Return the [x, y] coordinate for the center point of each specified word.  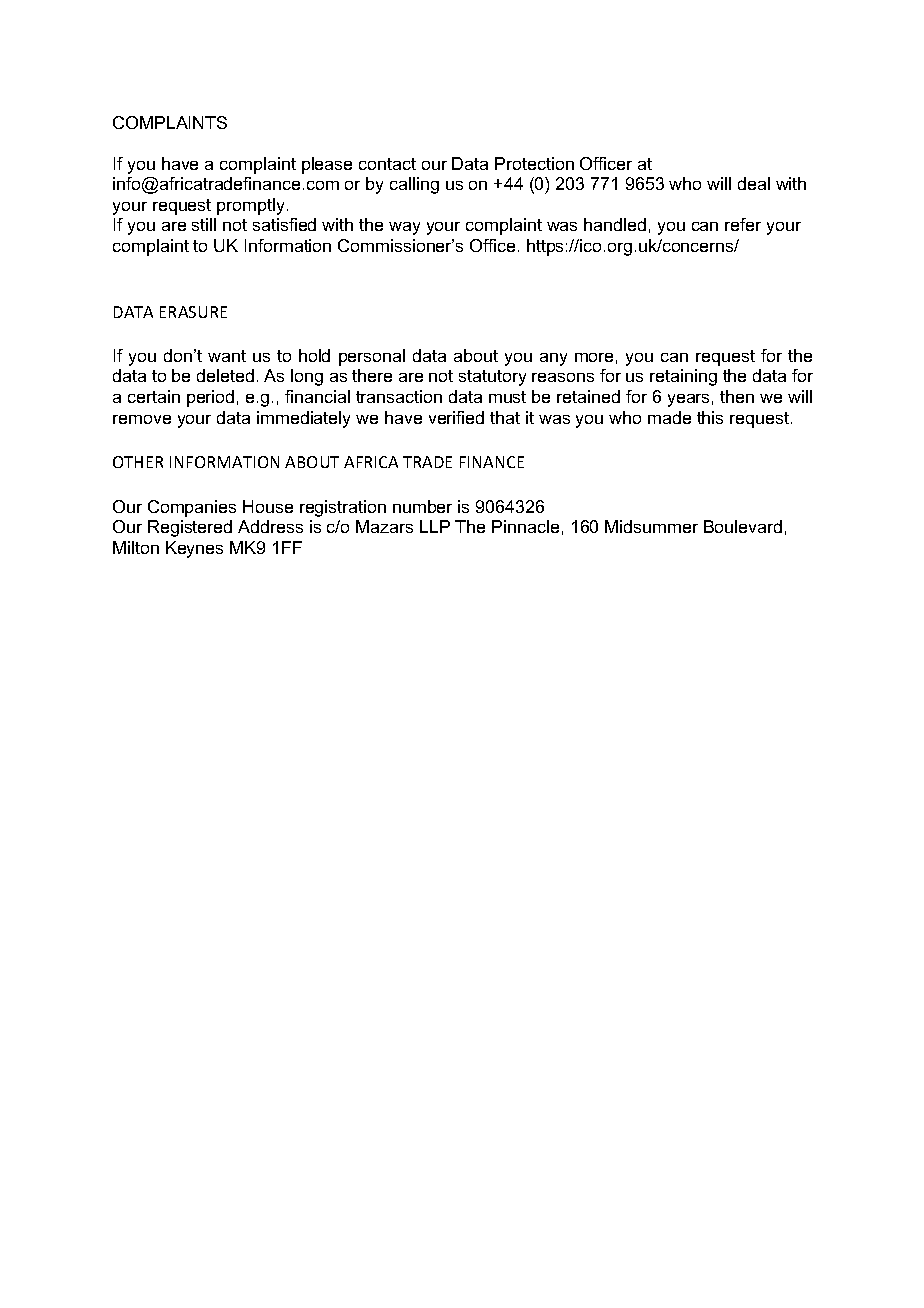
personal [372, 357]
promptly [250, 206]
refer [743, 224]
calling [414, 185]
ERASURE [193, 312]
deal [754, 183]
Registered [190, 528]
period [210, 398]
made [669, 417]
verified [456, 417]
